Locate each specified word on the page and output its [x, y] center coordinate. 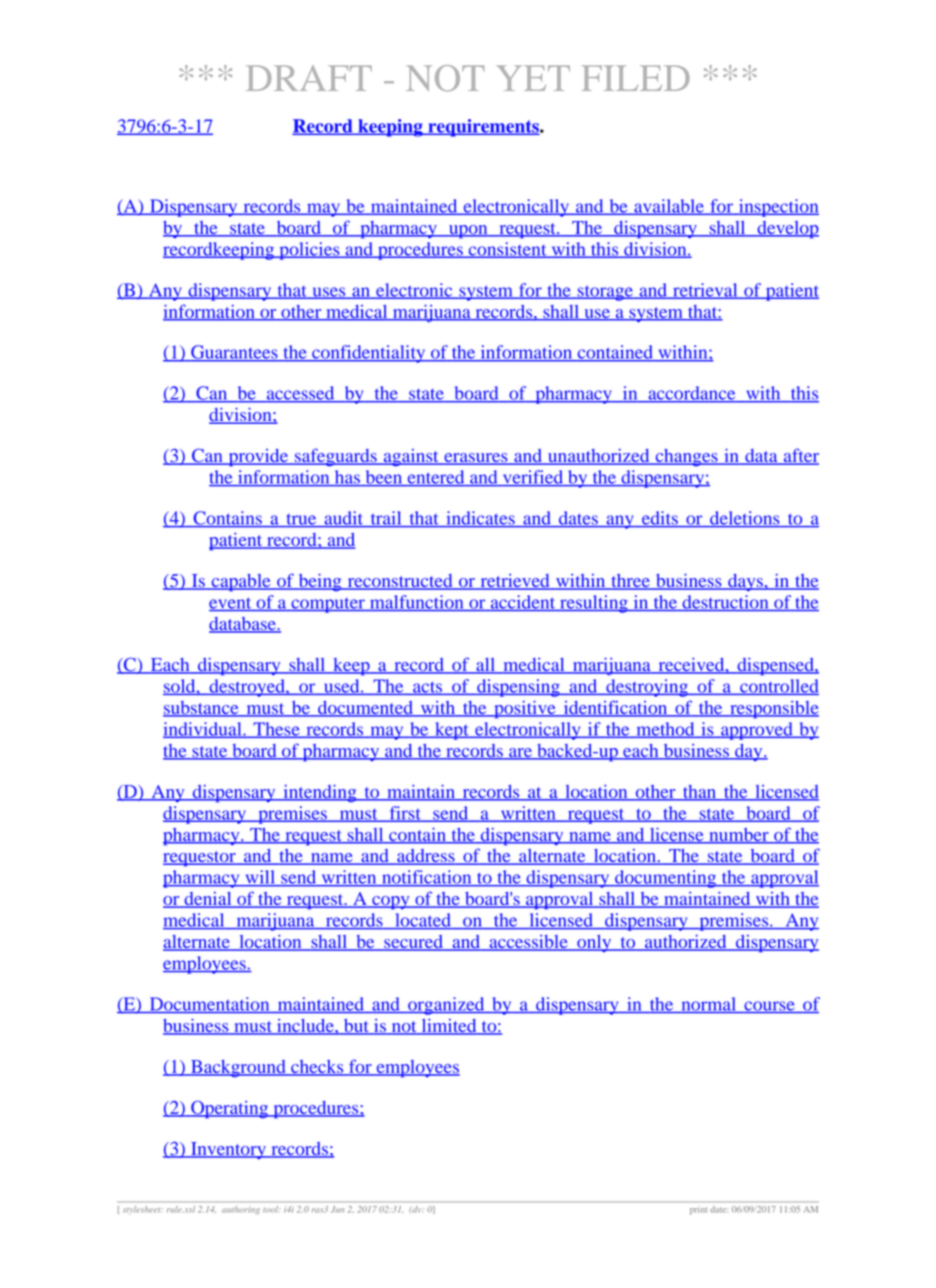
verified [533, 478]
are [520, 754]
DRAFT [309, 78]
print [698, 1210]
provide [258, 458]
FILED [636, 78]
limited [449, 1027]
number [739, 835]
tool [272, 1209]
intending [320, 794]
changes [686, 458]
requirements [483, 128]
